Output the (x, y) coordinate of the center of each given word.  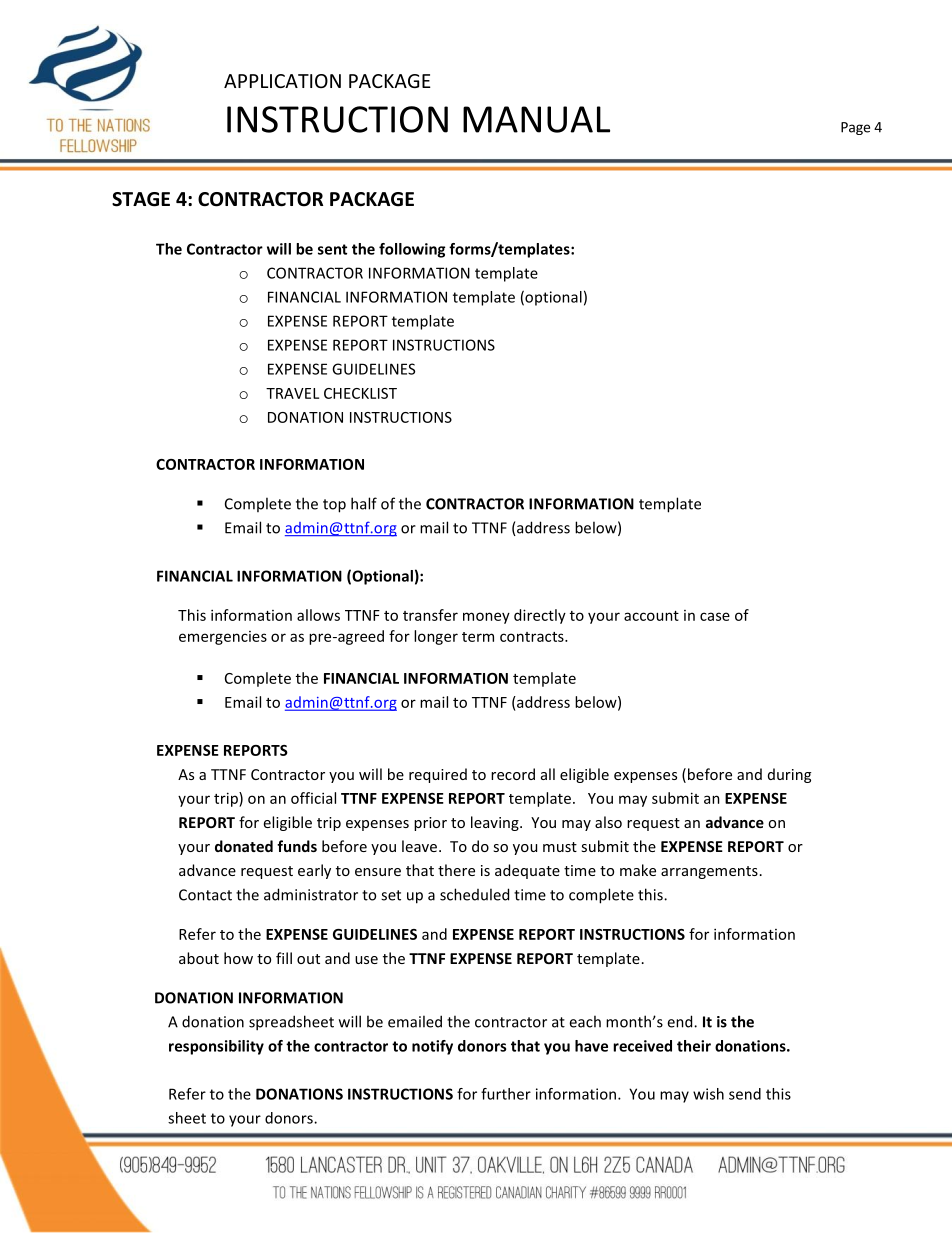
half (364, 503)
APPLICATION (282, 81)
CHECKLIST (360, 393)
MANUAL (536, 119)
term (478, 637)
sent (332, 249)
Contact (205, 895)
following (412, 250)
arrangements (709, 872)
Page (855, 128)
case (715, 616)
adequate (527, 871)
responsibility (216, 1047)
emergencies (223, 638)
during (789, 775)
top (334, 506)
